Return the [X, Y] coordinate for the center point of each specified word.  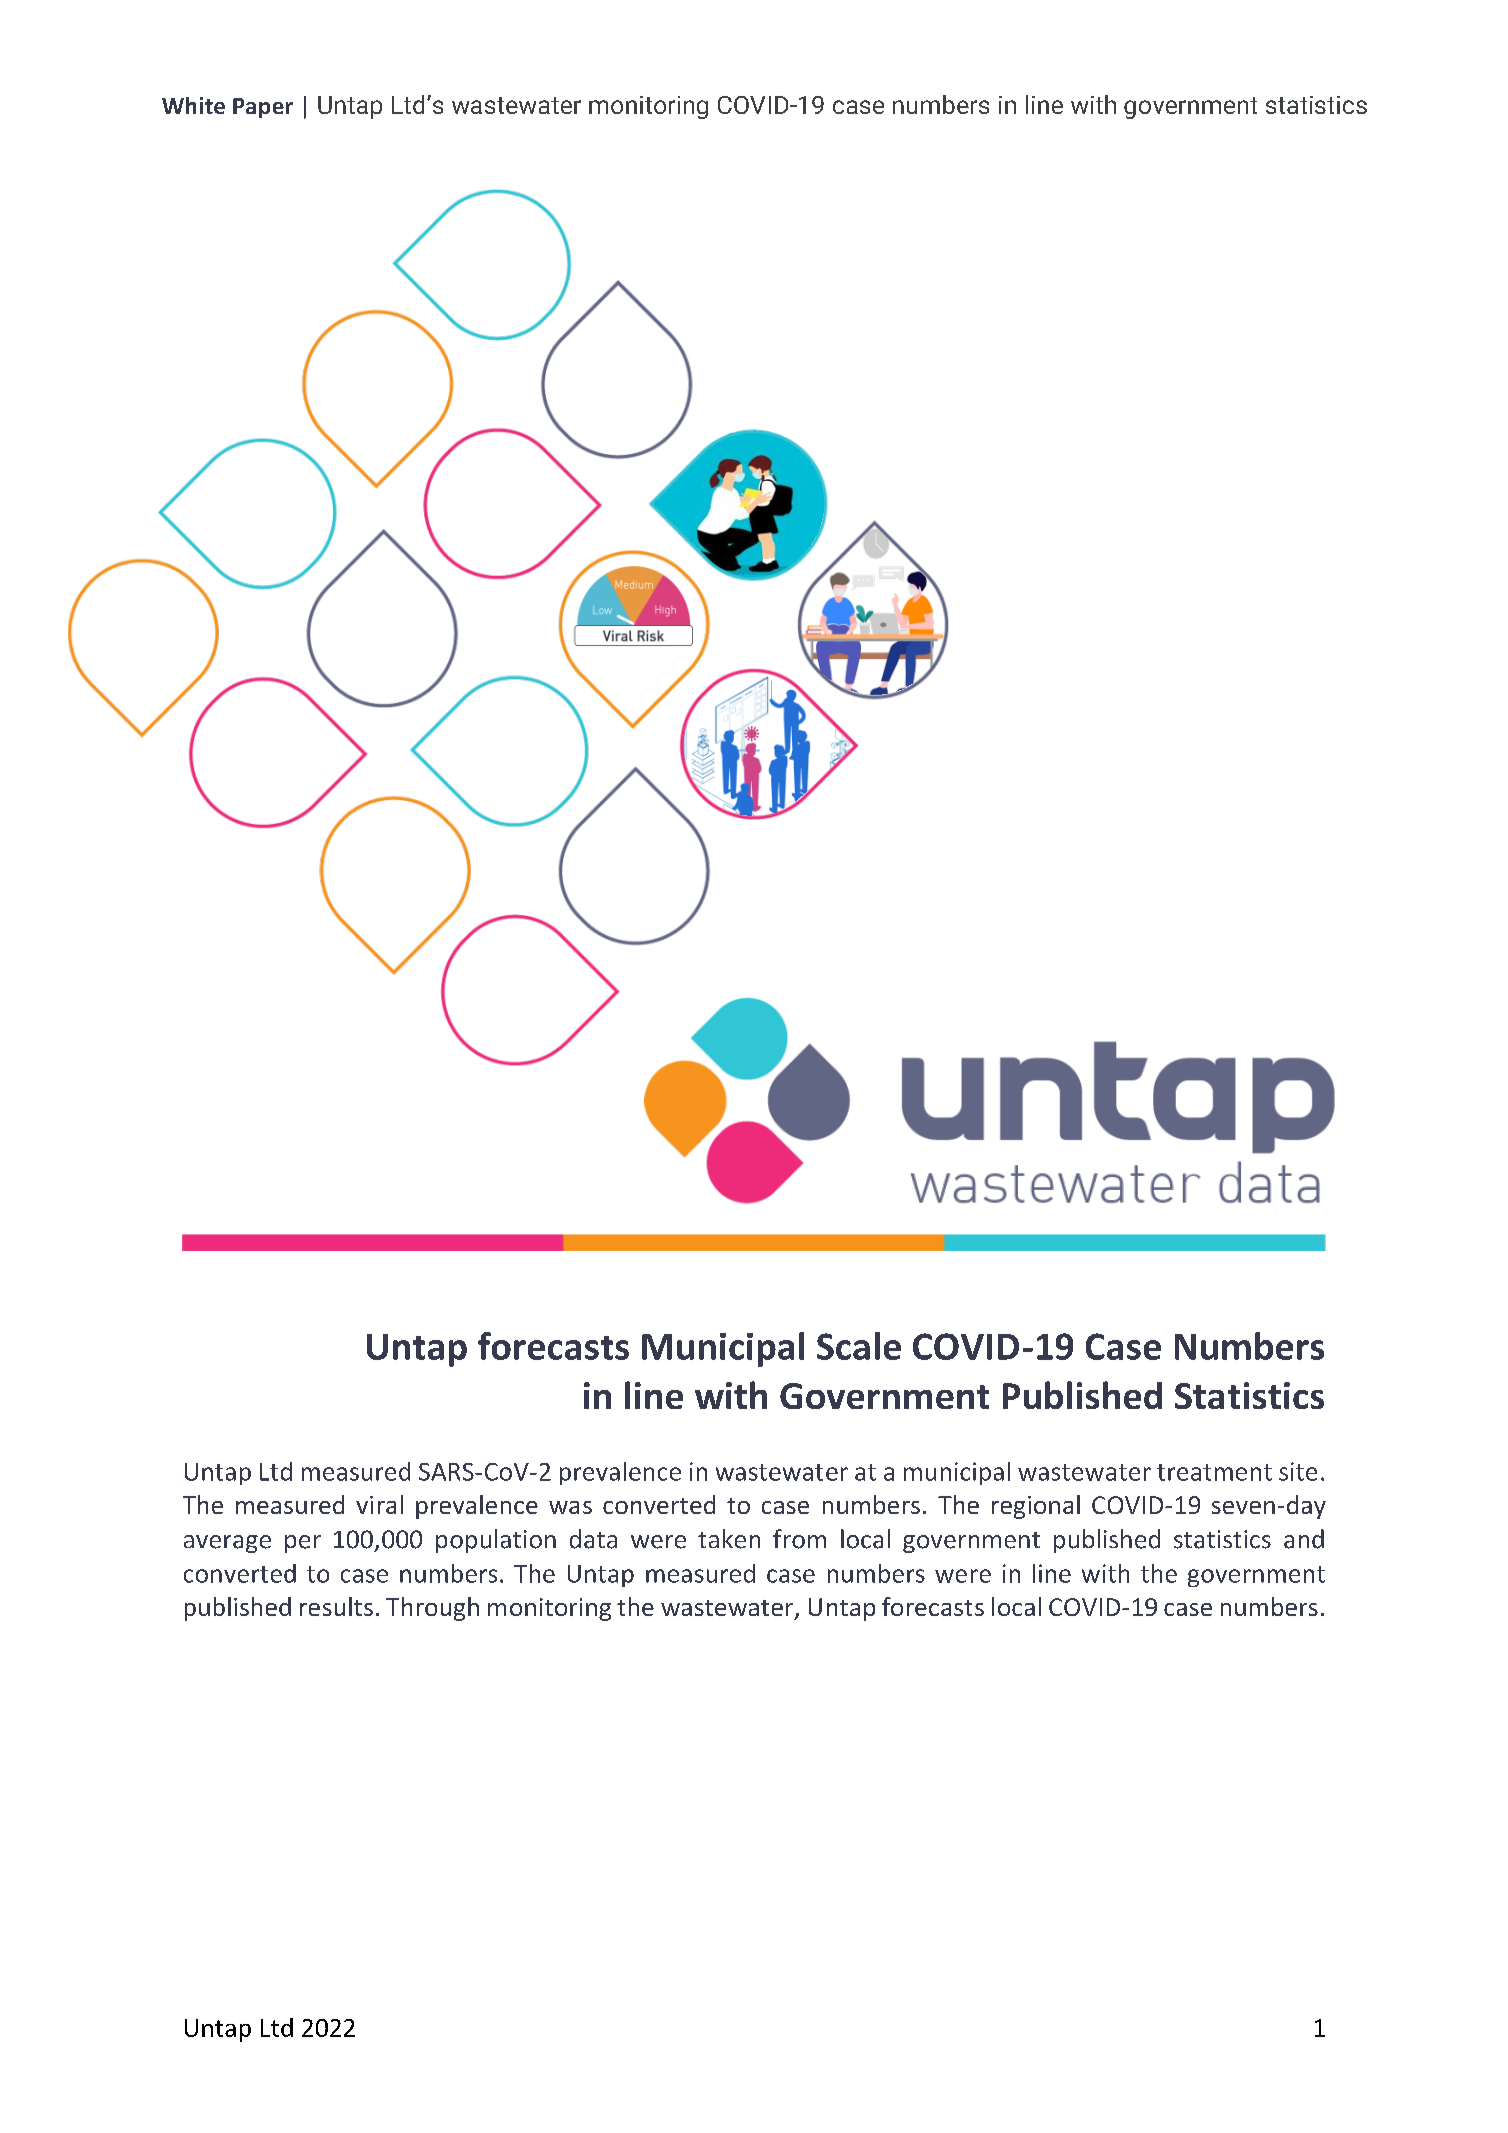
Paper [263, 108]
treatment [1214, 1472]
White [193, 105]
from [799, 1539]
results [336, 1606]
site [1298, 1471]
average [227, 1544]
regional [1036, 1507]
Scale [859, 1346]
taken [729, 1539]
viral [379, 1504]
